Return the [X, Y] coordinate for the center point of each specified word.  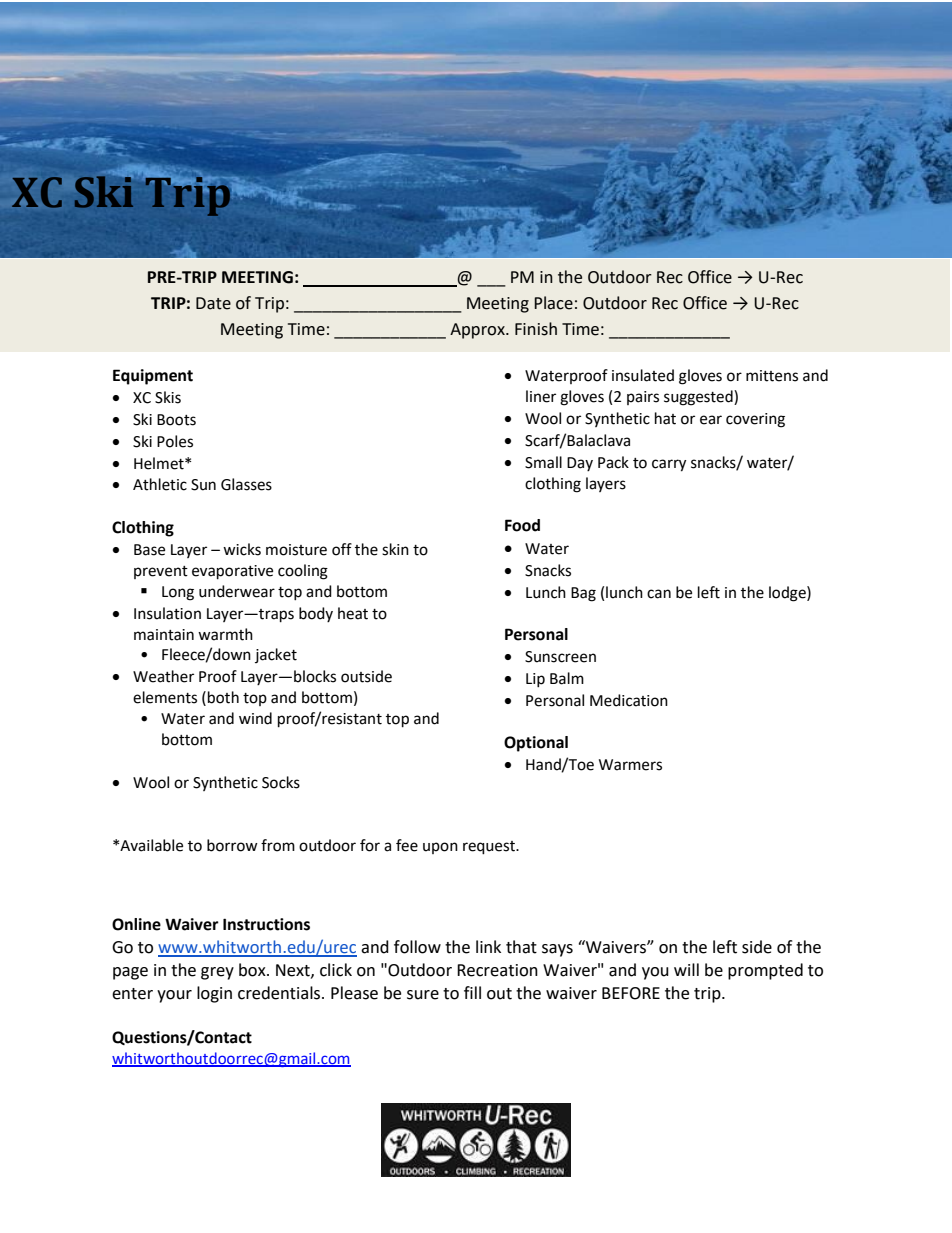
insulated [643, 375]
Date [213, 303]
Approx [478, 331]
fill [472, 992]
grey [217, 973]
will [686, 969]
